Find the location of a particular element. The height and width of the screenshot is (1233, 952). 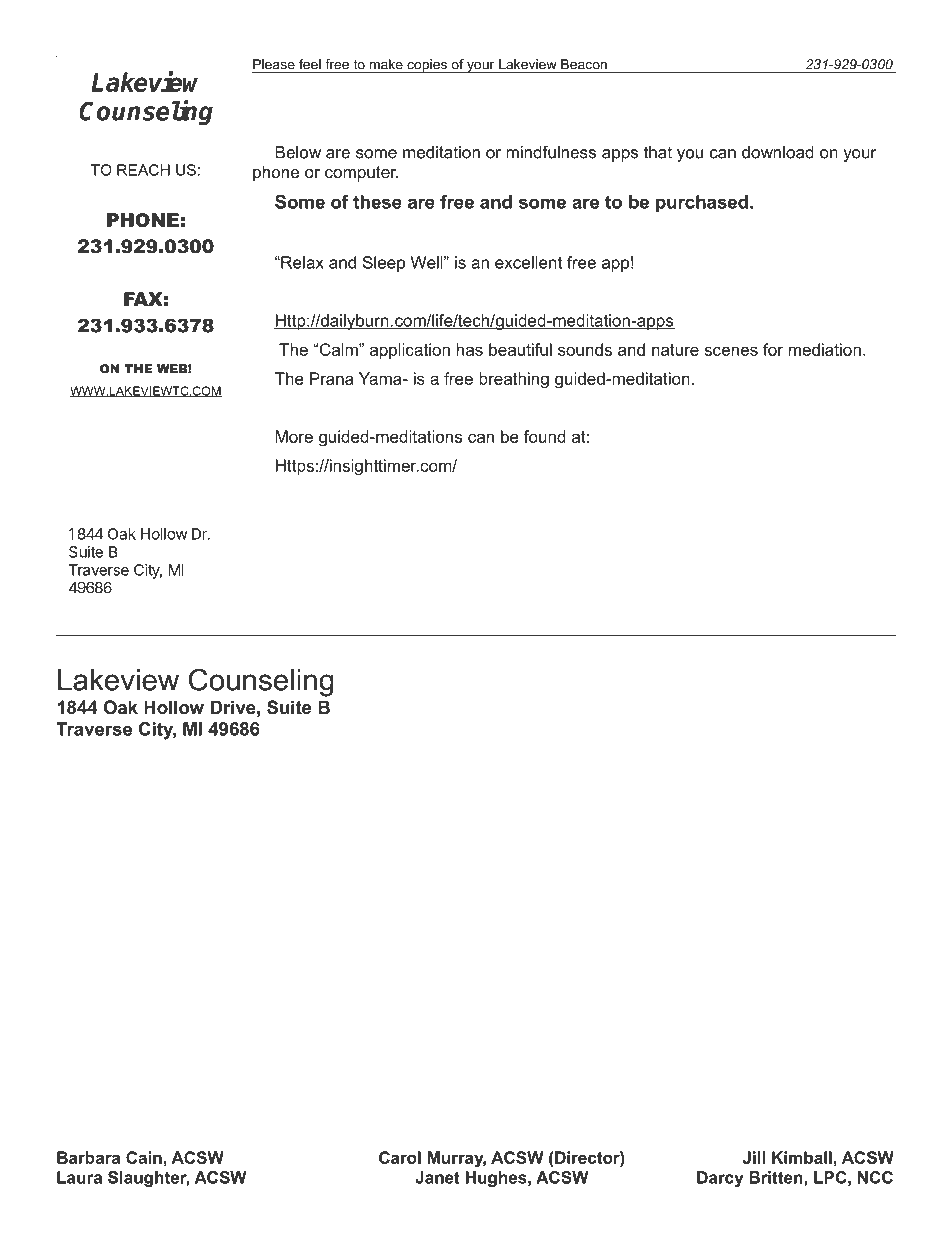

for is located at coordinates (773, 349).
